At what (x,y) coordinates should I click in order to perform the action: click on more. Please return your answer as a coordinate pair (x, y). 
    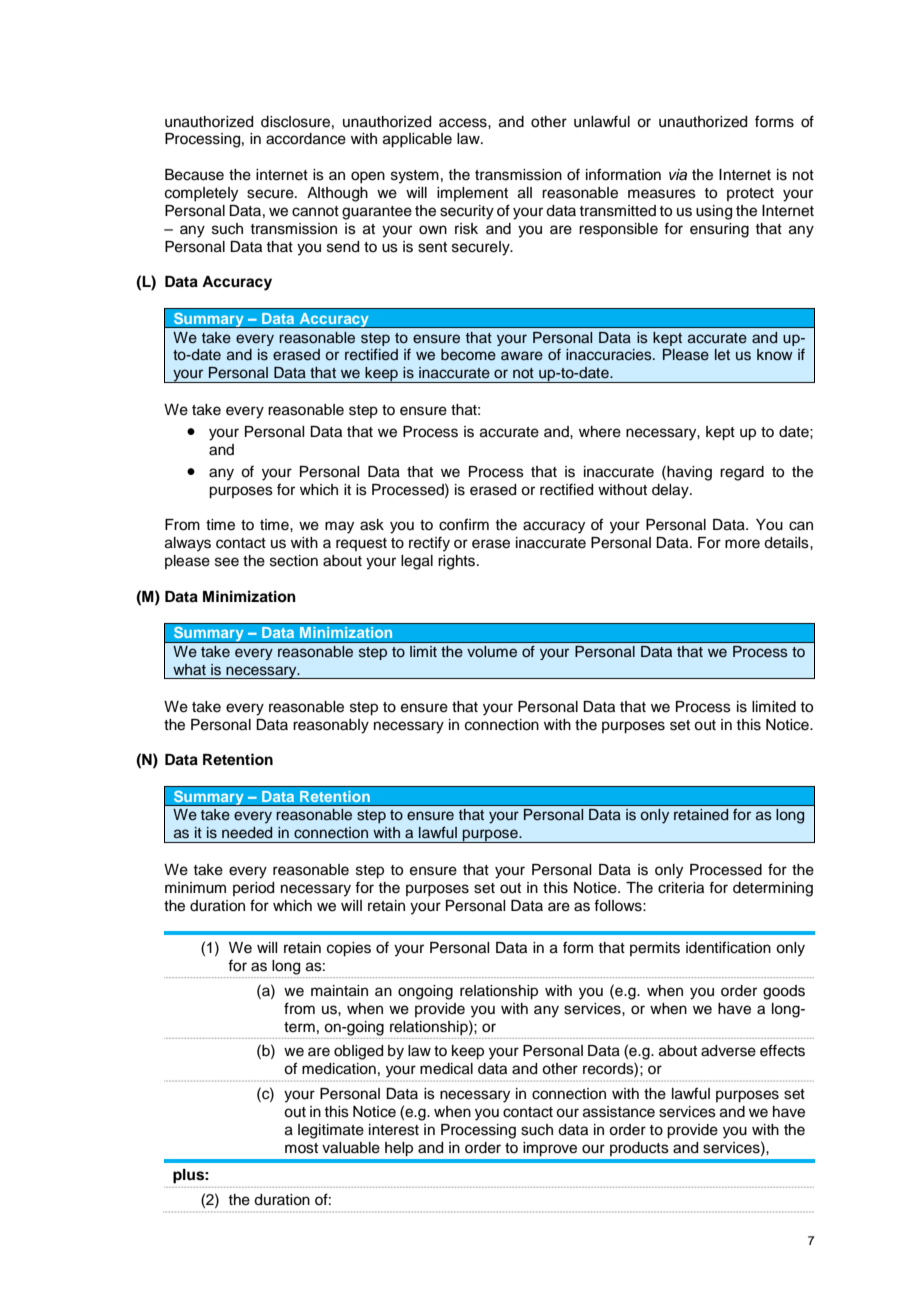
    Looking at the image, I should click on (742, 544).
